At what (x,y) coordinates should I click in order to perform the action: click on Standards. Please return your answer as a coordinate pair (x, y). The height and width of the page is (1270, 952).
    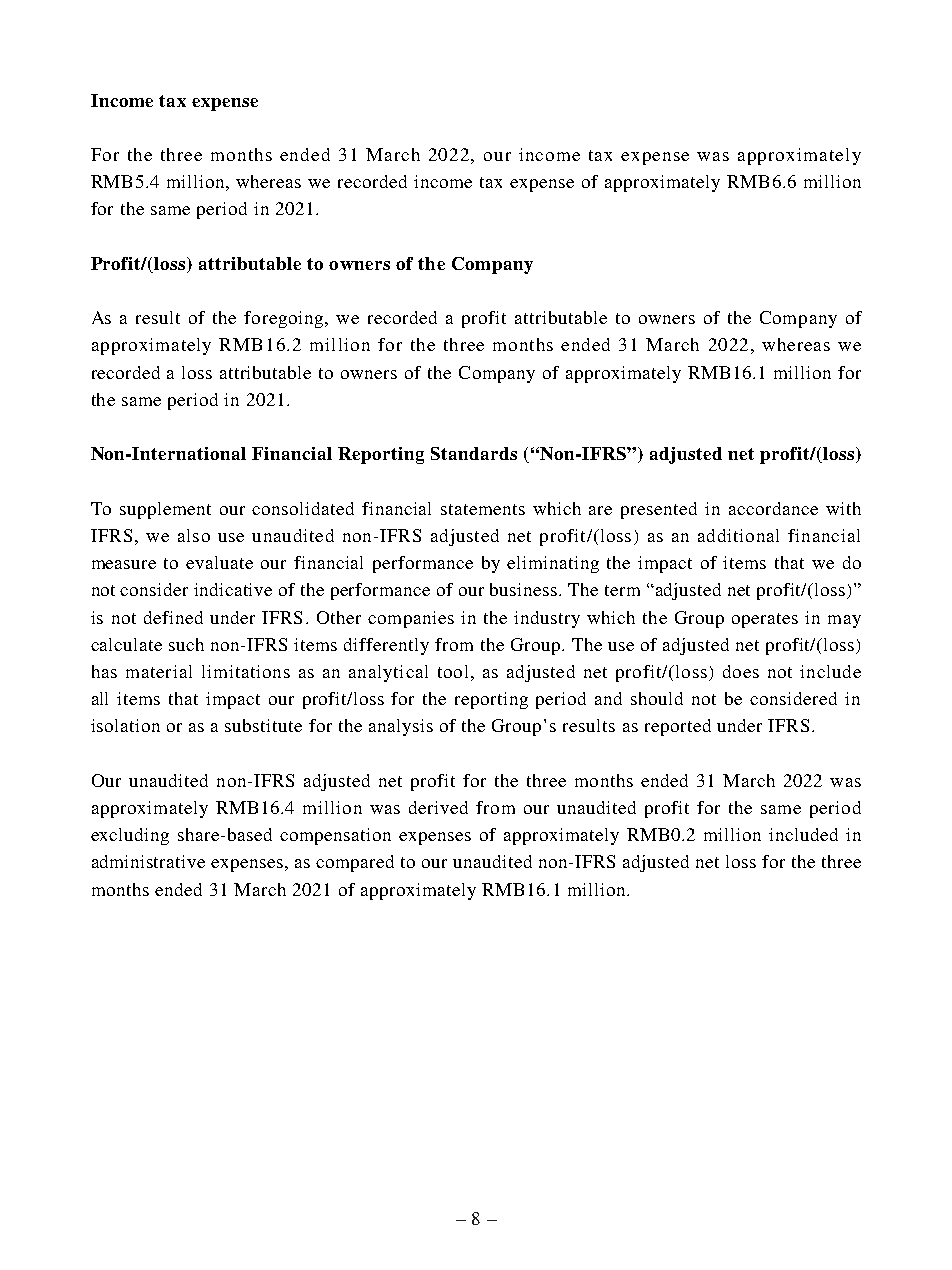
    Looking at the image, I should click on (474, 453).
